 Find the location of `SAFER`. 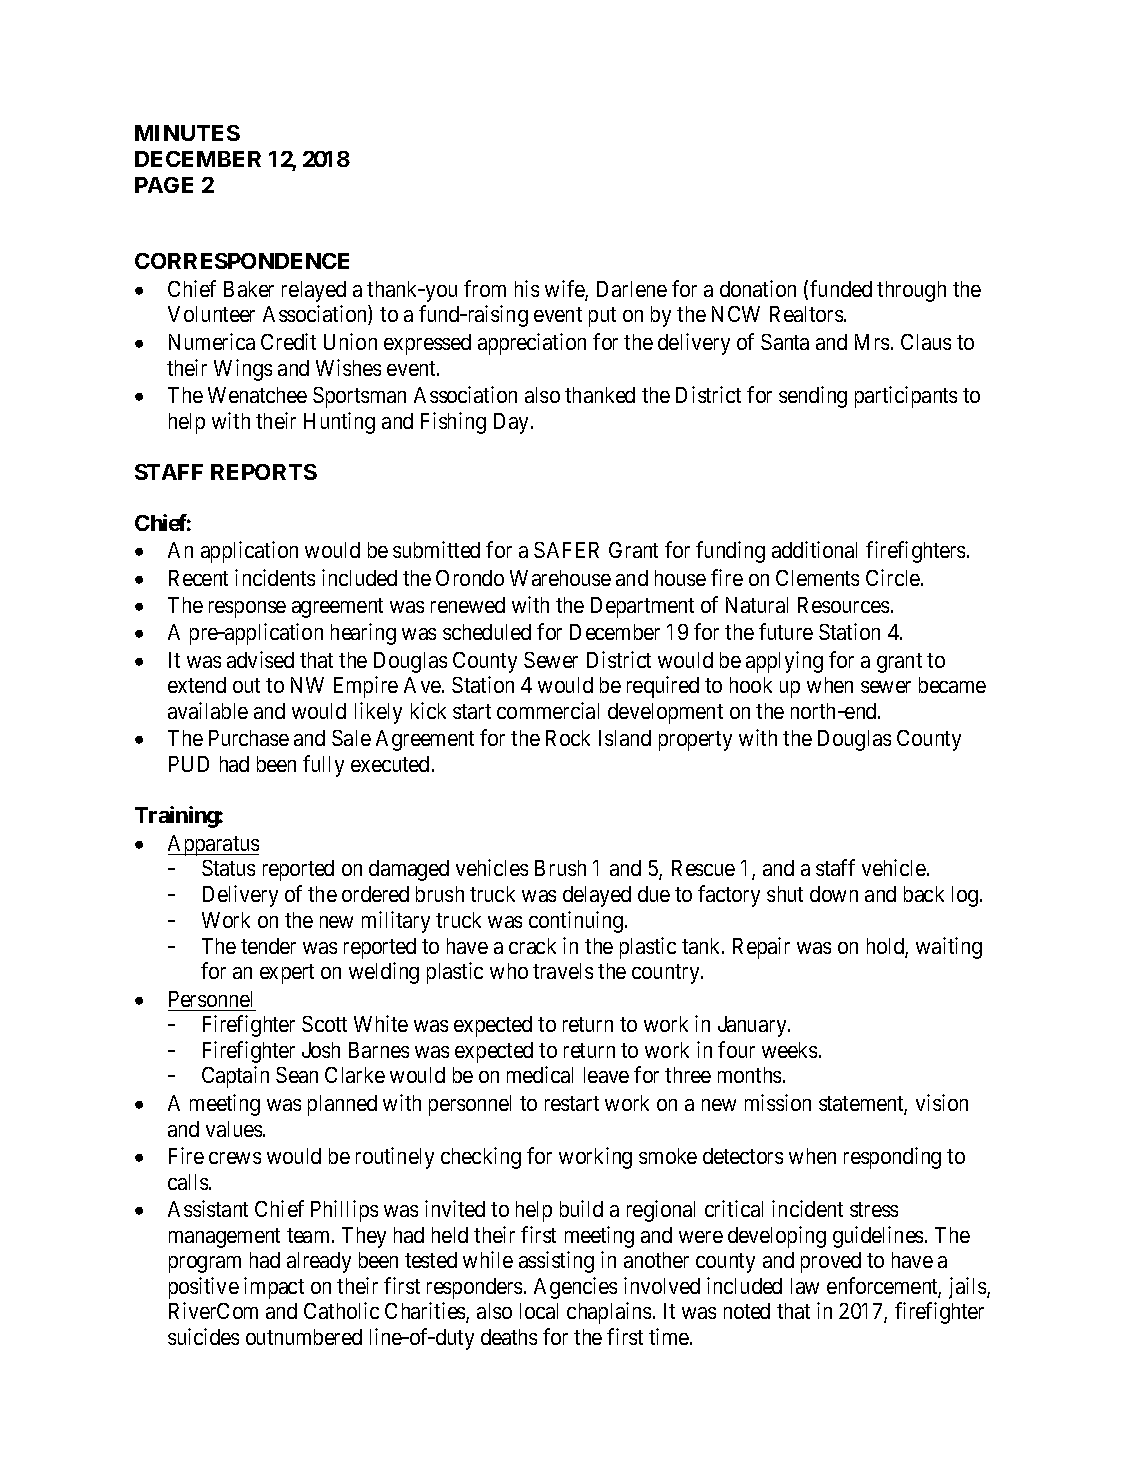

SAFER is located at coordinates (566, 550).
